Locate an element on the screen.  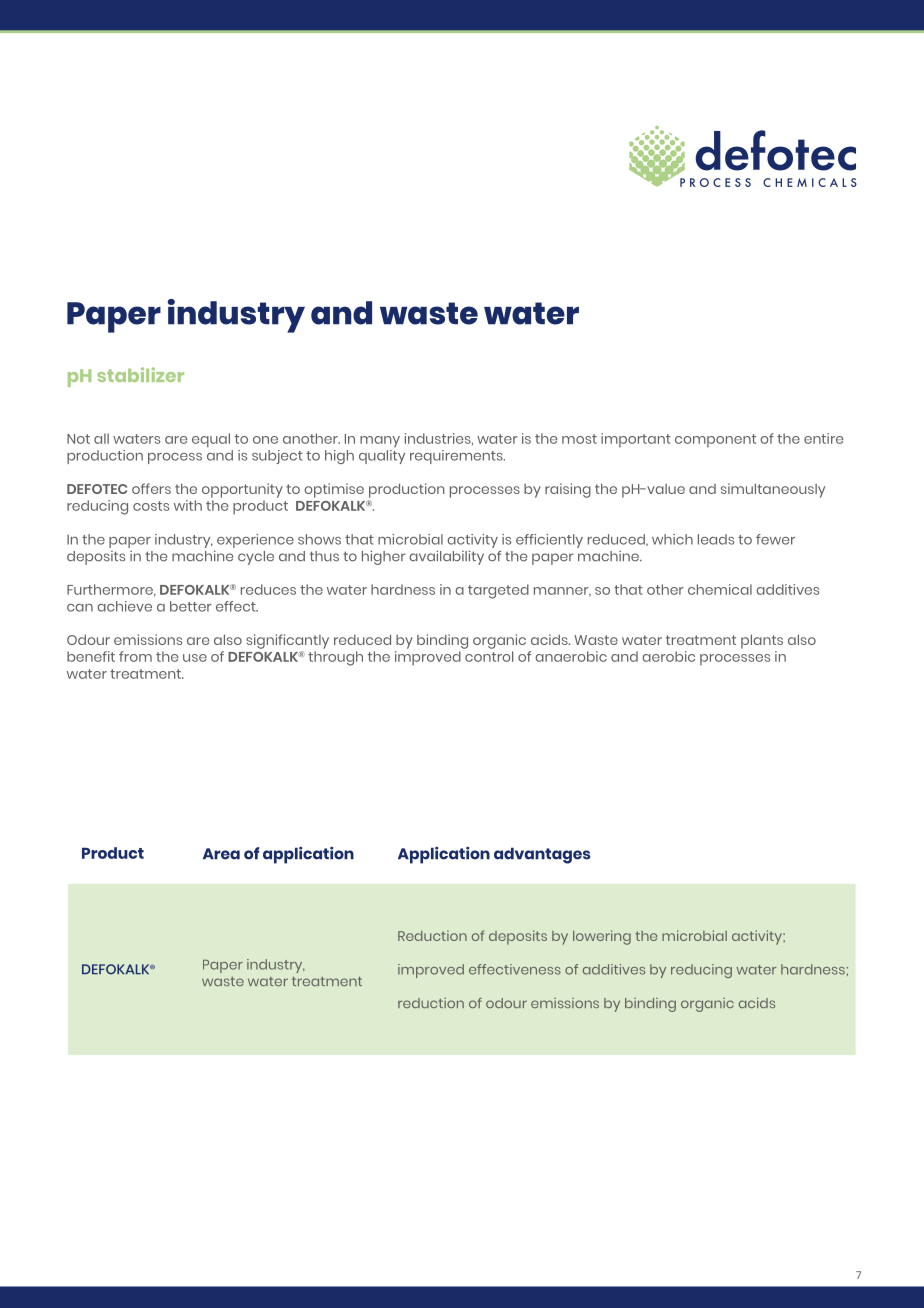
many is located at coordinates (380, 442).
